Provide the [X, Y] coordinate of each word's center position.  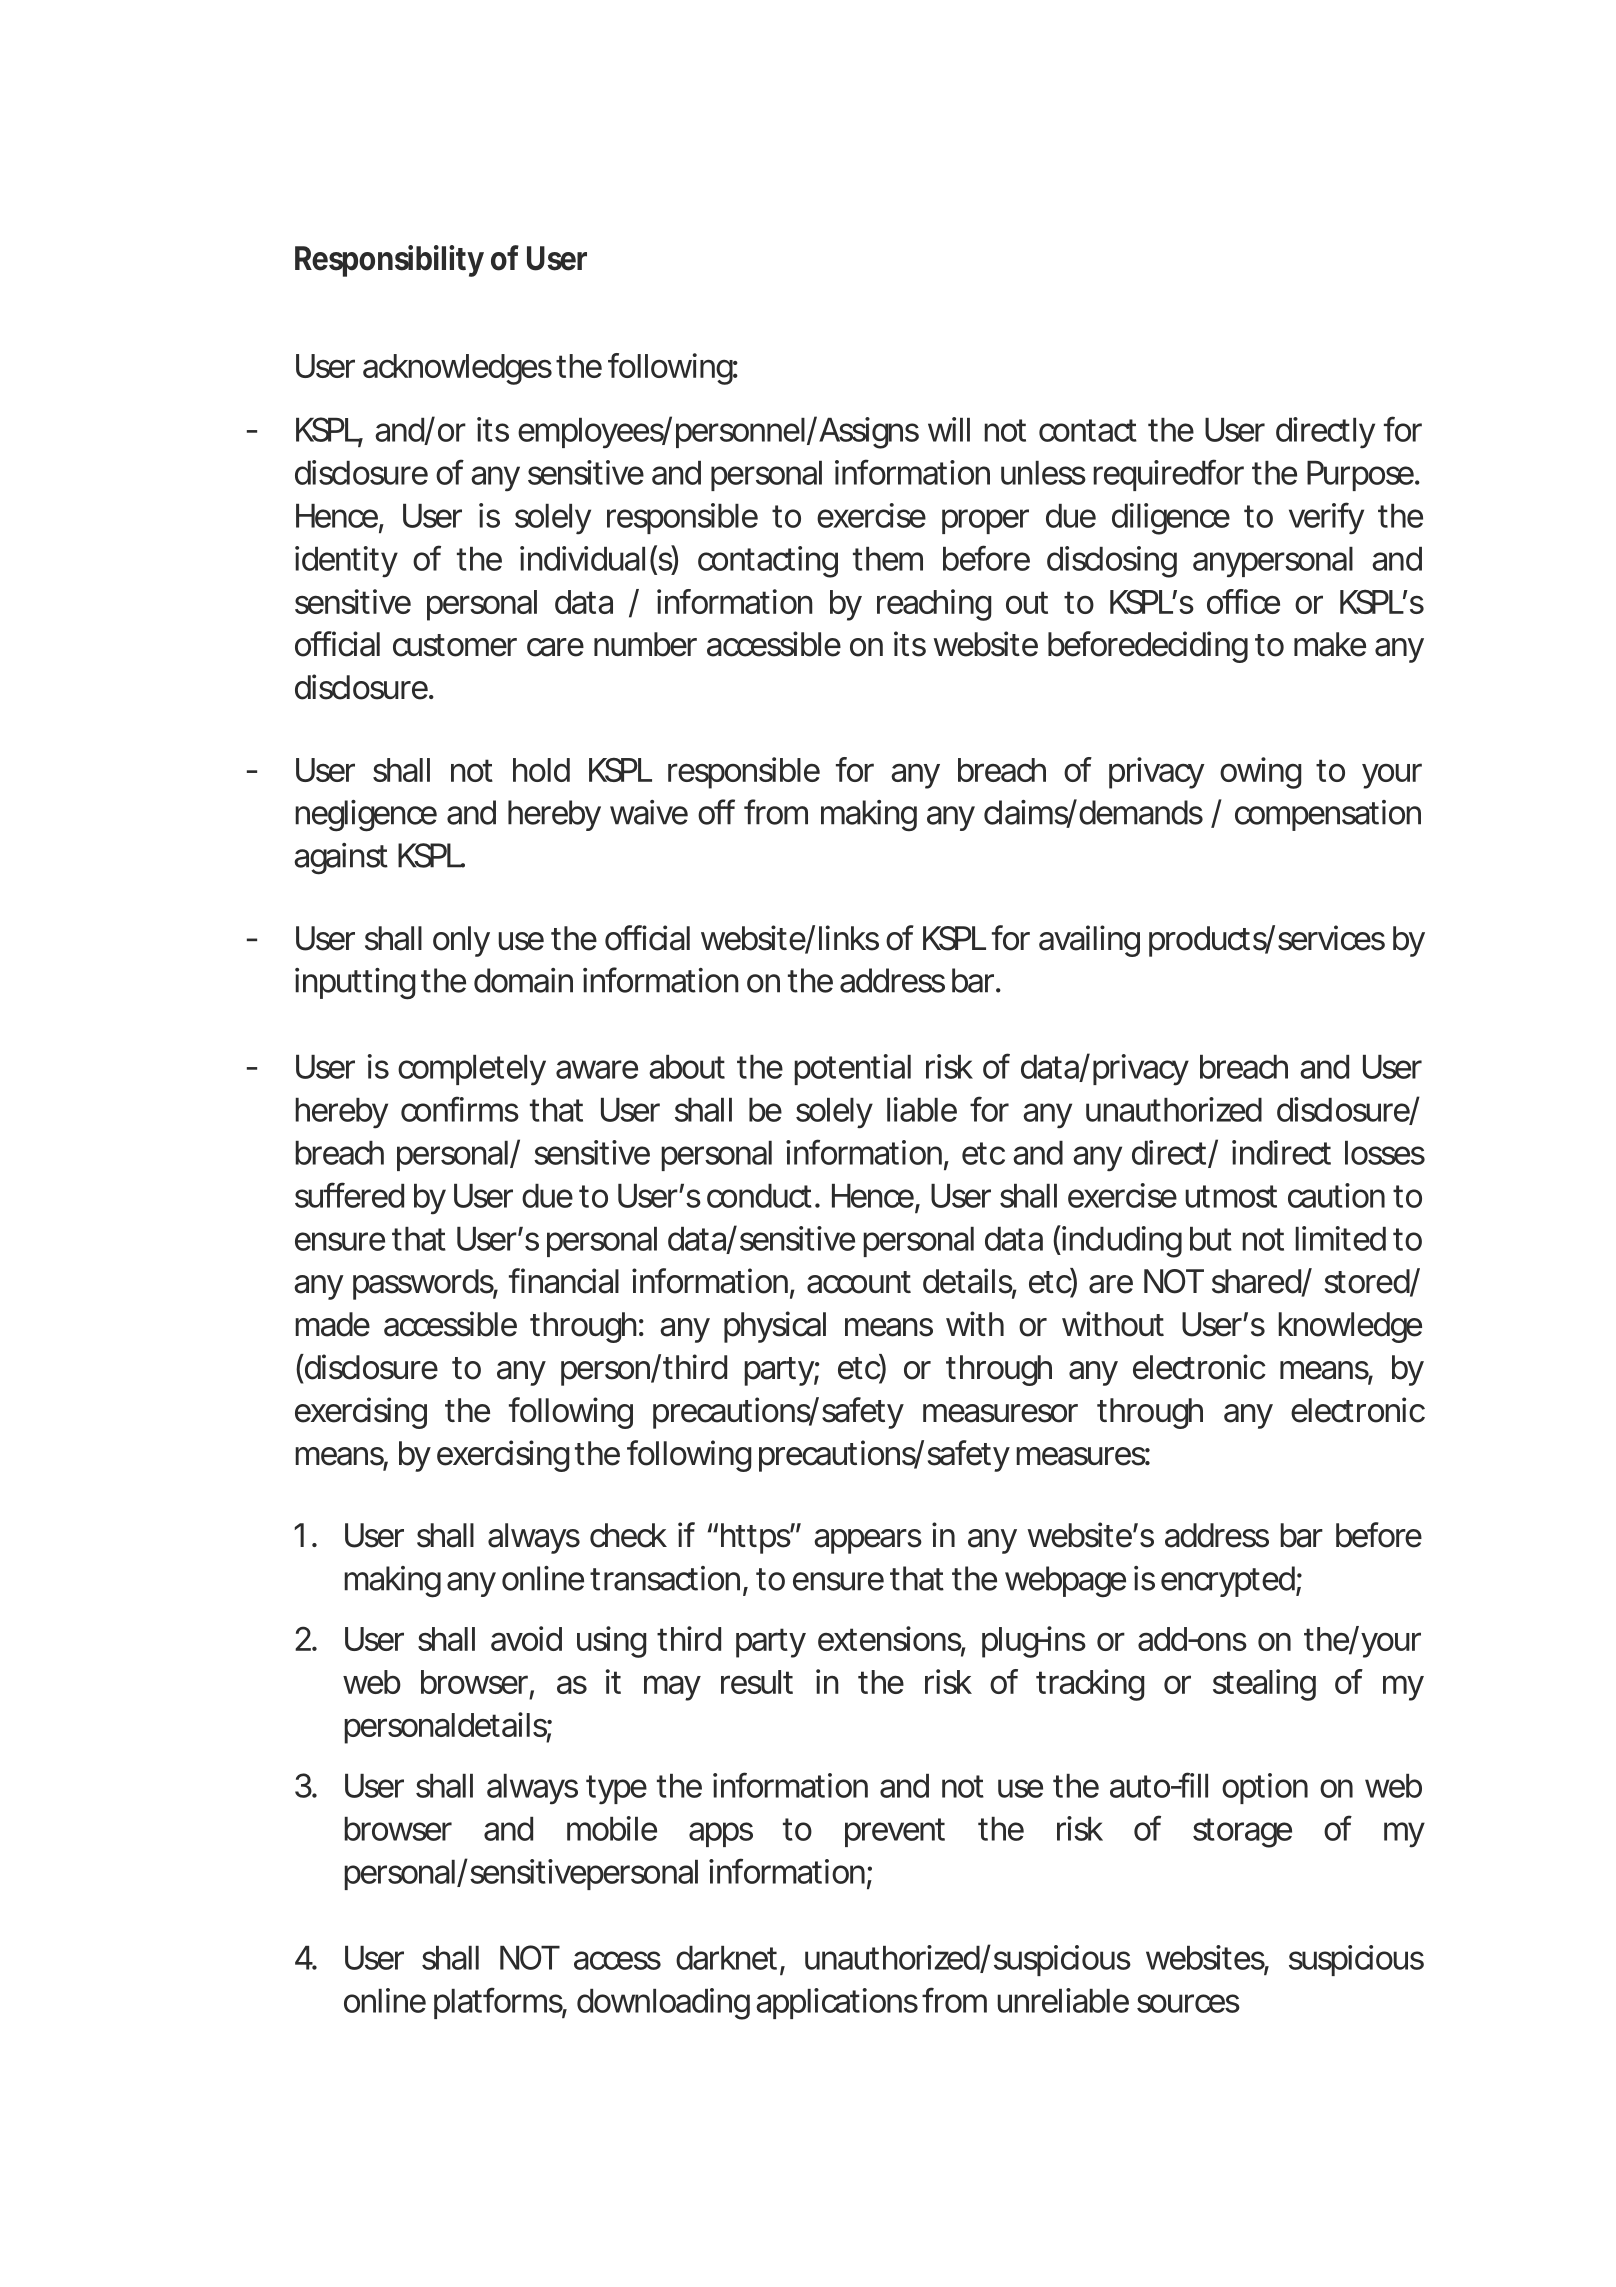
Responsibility [389, 261]
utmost [1231, 1196]
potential [852, 1069]
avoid [526, 1638]
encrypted [1229, 1581]
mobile [612, 1828]
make [1330, 644]
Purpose [1361, 476]
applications [837, 2003]
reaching [934, 605]
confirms [460, 1109]
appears [868, 1541]
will [949, 429]
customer [455, 645]
